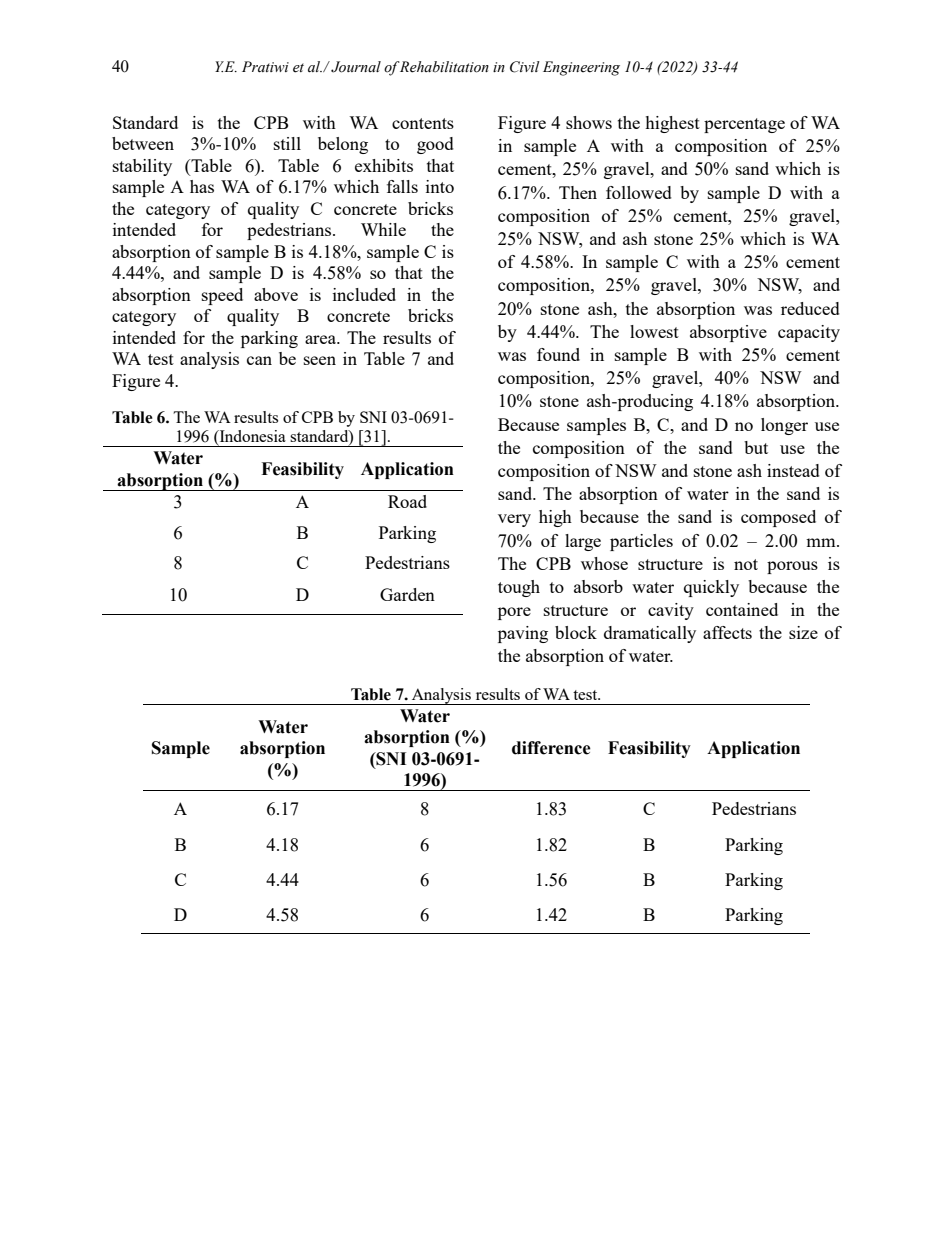 The image size is (952, 1233). What do you see at coordinates (259, 360) in the screenshot?
I see `can` at bounding box center [259, 360].
